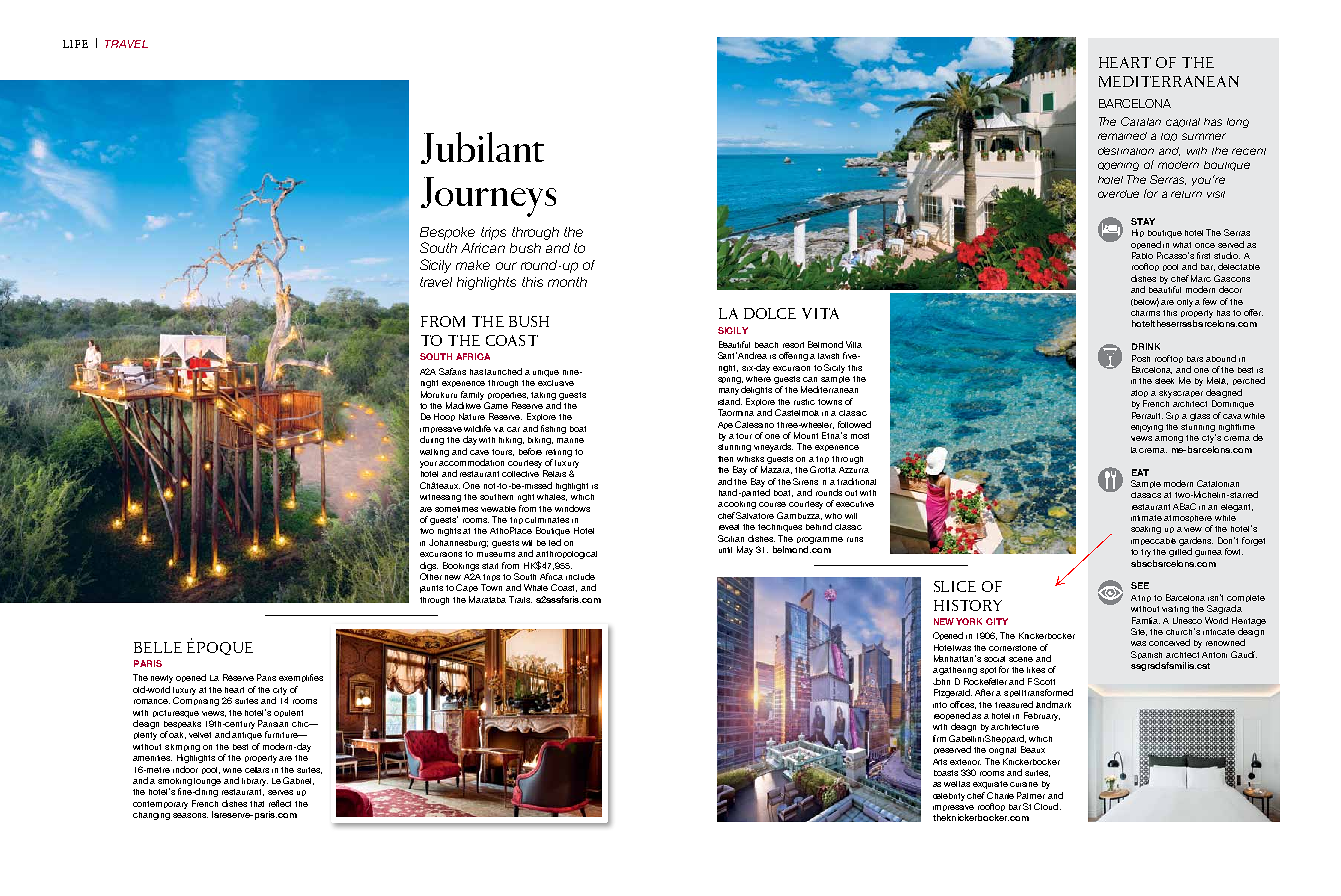  I want to click on reflect, so click(280, 803).
